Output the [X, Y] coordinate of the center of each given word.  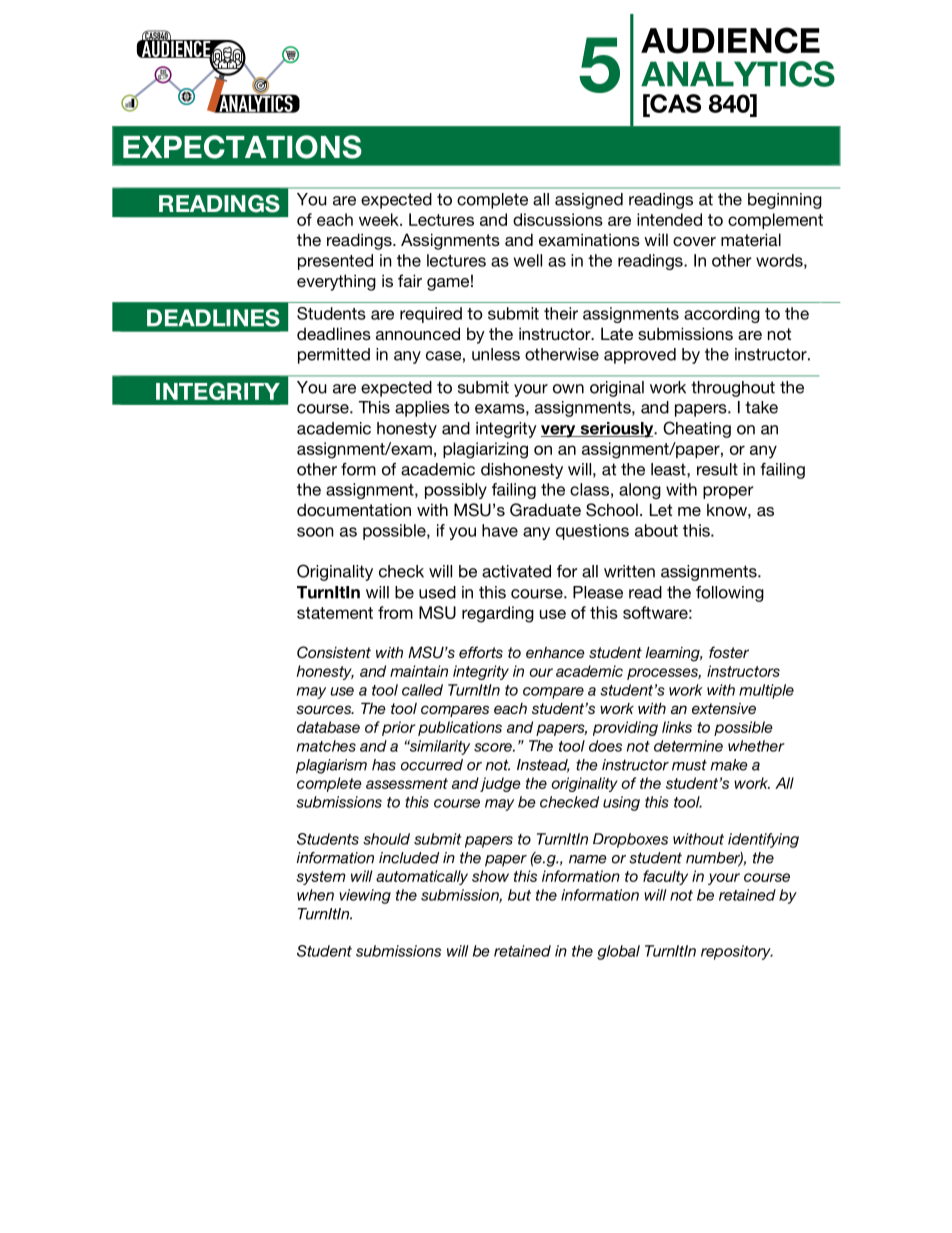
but [519, 895]
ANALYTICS [738, 74]
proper [728, 492]
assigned [589, 201]
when [315, 895]
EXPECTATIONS [242, 147]
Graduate [545, 510]
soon [315, 532]
